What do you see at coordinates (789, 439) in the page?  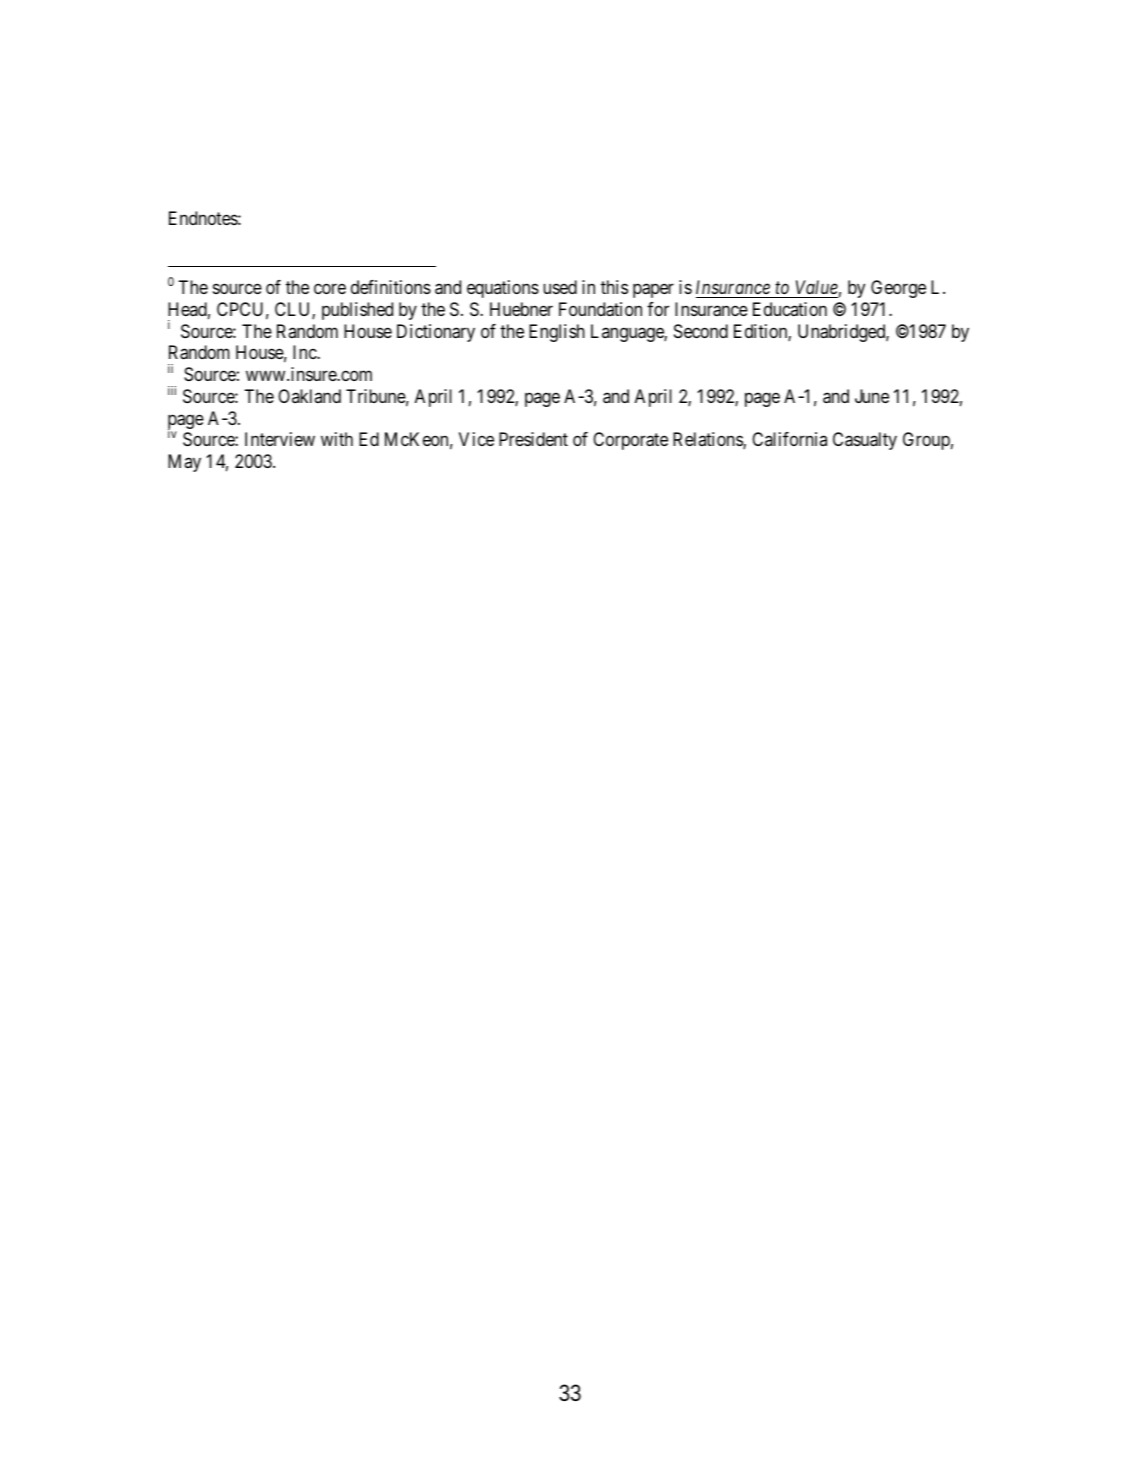 I see `California` at bounding box center [789, 439].
